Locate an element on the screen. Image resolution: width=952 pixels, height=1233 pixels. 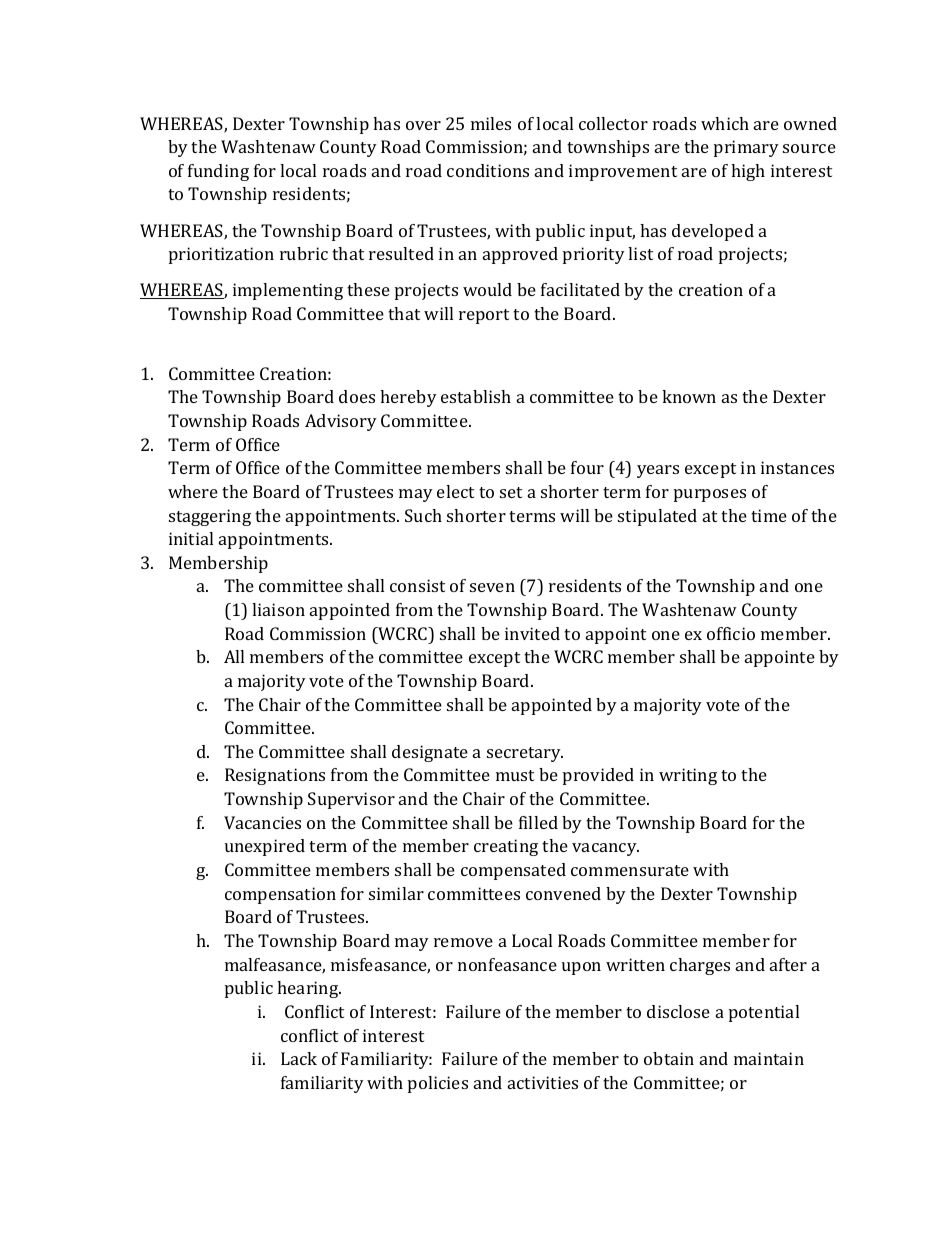
Vacancies is located at coordinates (262, 822).
